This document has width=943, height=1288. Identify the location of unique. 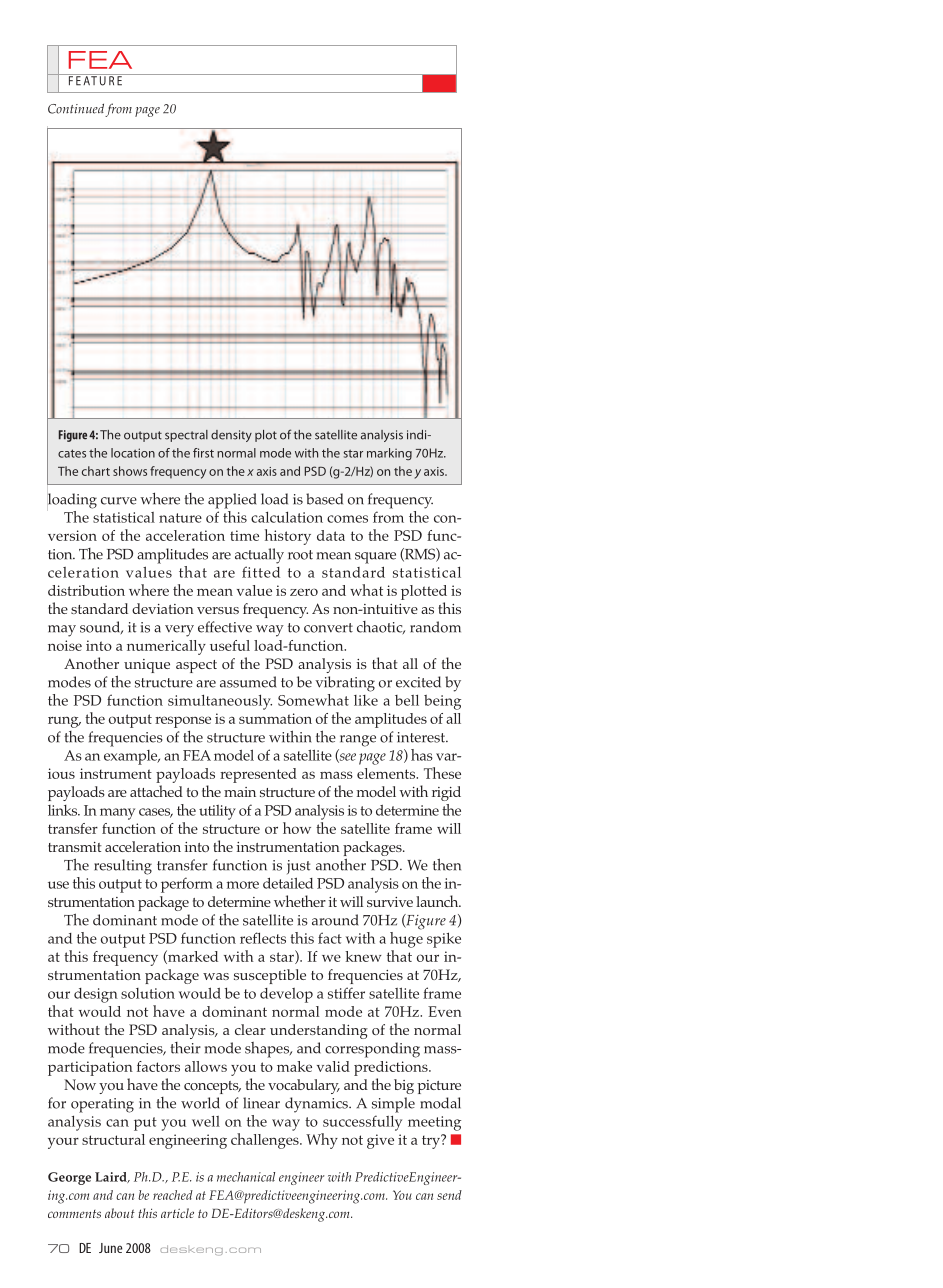
(147, 666).
